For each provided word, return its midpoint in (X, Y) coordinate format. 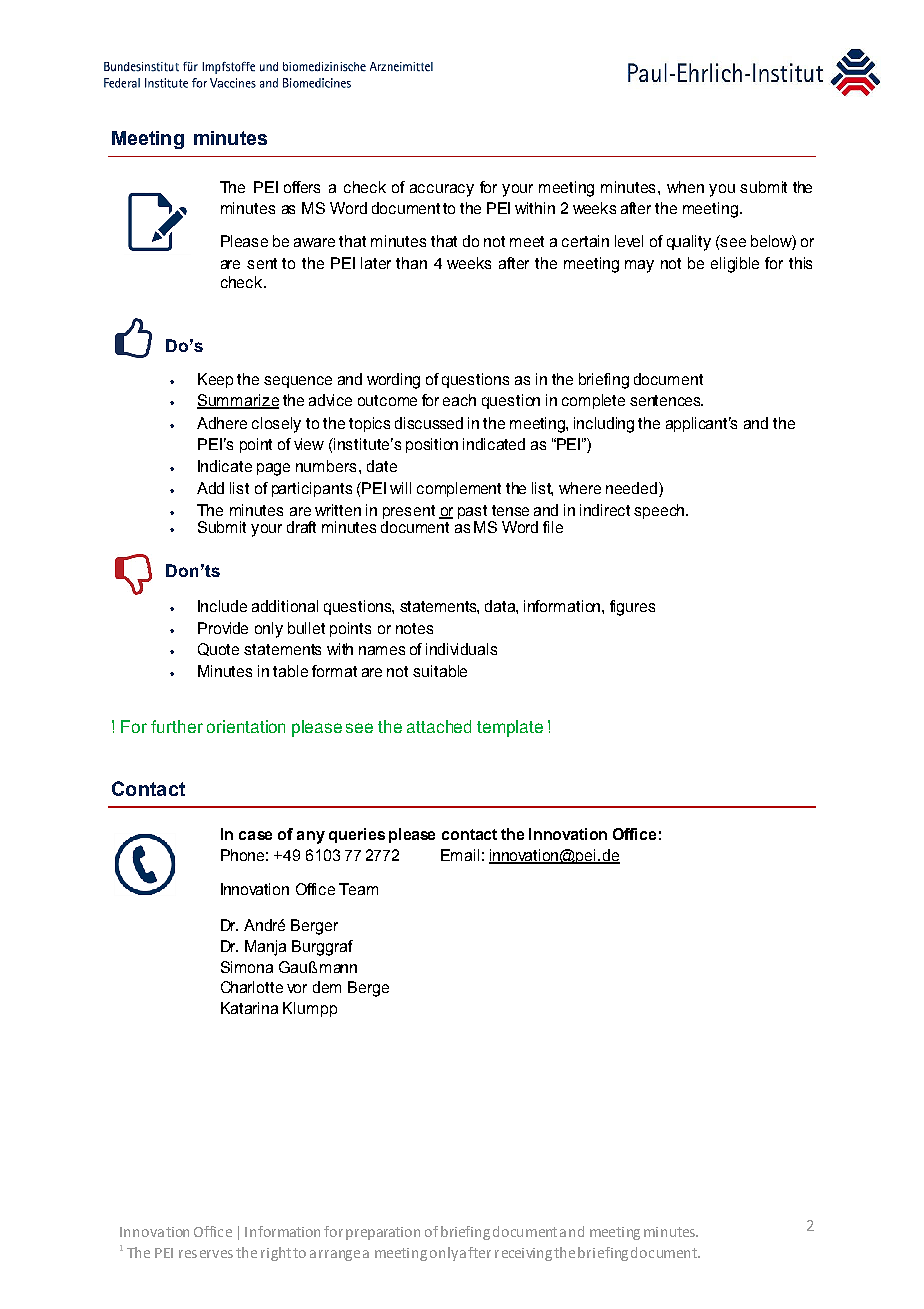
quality (689, 243)
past (472, 513)
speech (660, 511)
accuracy (442, 190)
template (510, 728)
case (255, 835)
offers (302, 187)
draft (301, 527)
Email (460, 855)
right (276, 1254)
